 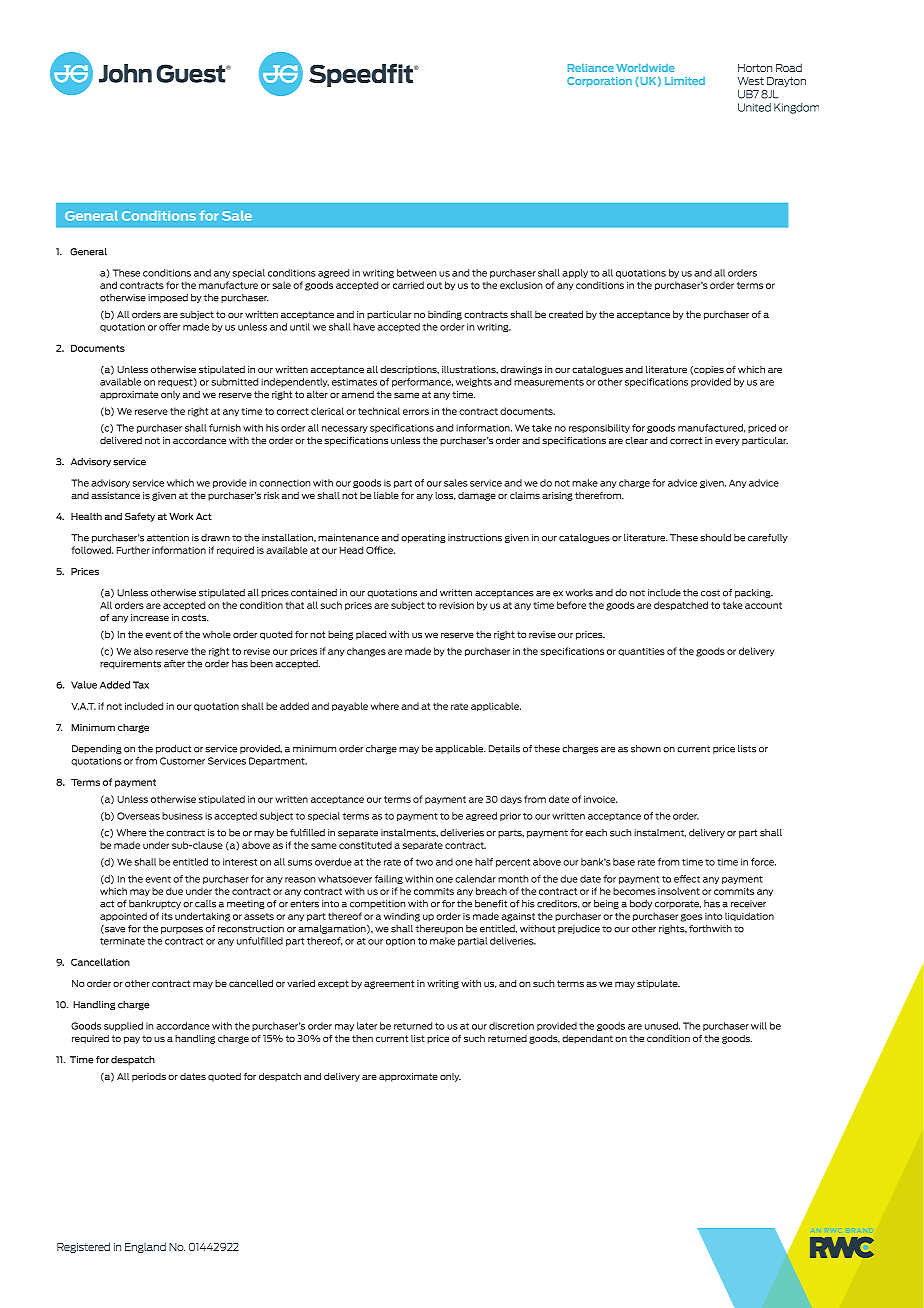 I want to click on then, so click(x=362, y=1038).
